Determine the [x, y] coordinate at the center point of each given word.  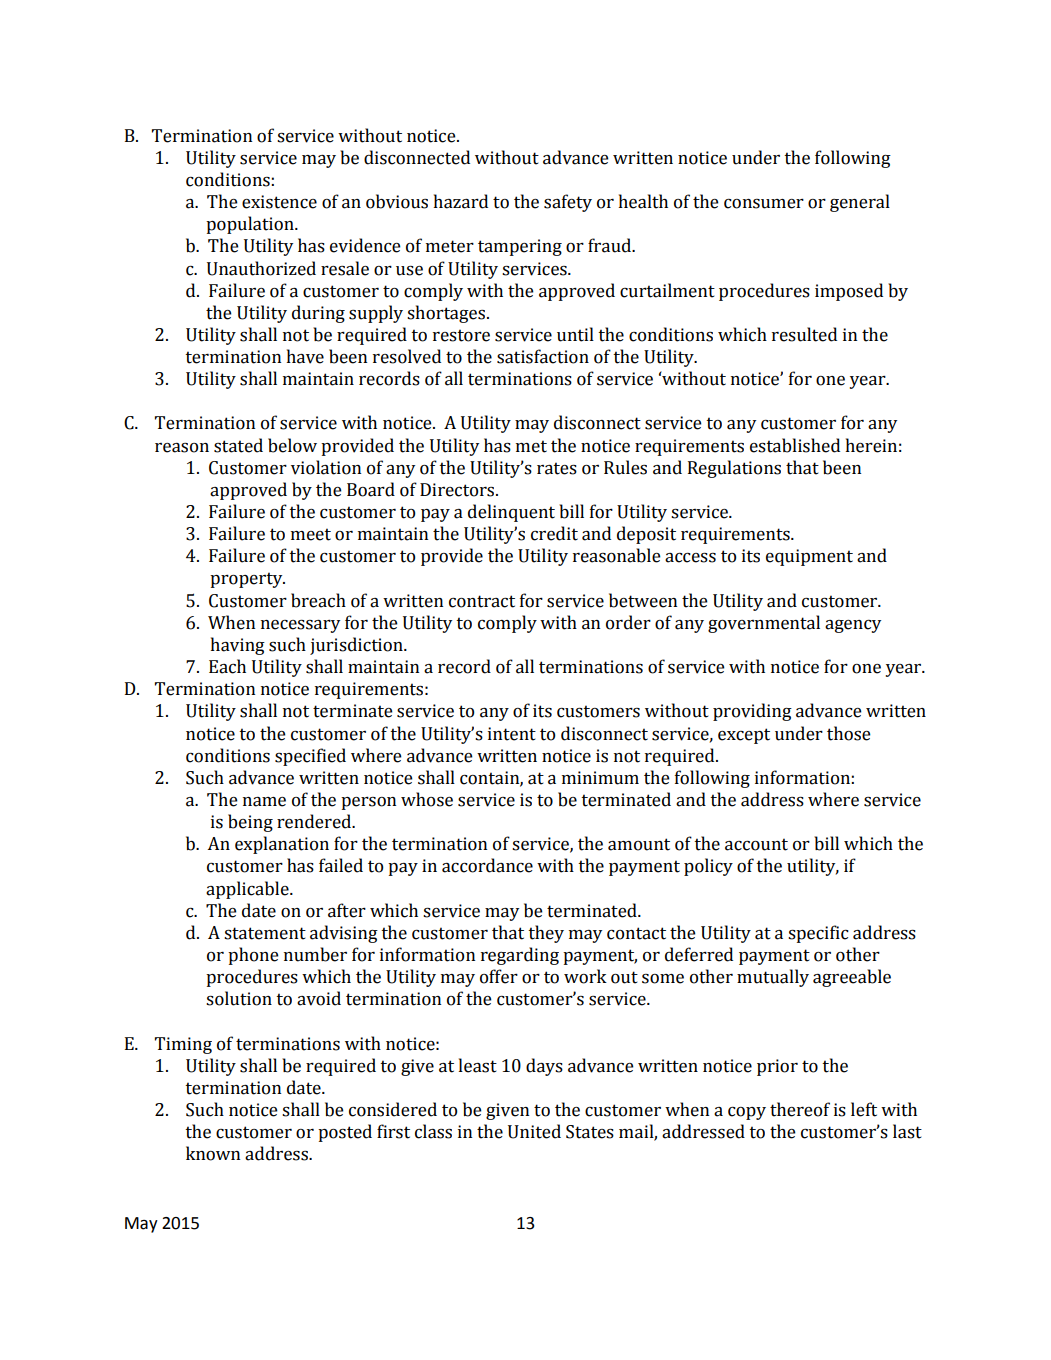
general [860, 203]
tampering [520, 247]
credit [554, 533]
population [251, 225]
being [250, 823]
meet [311, 534]
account [756, 844]
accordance [487, 865]
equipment [809, 557]
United [534, 1131]
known [213, 1153]
